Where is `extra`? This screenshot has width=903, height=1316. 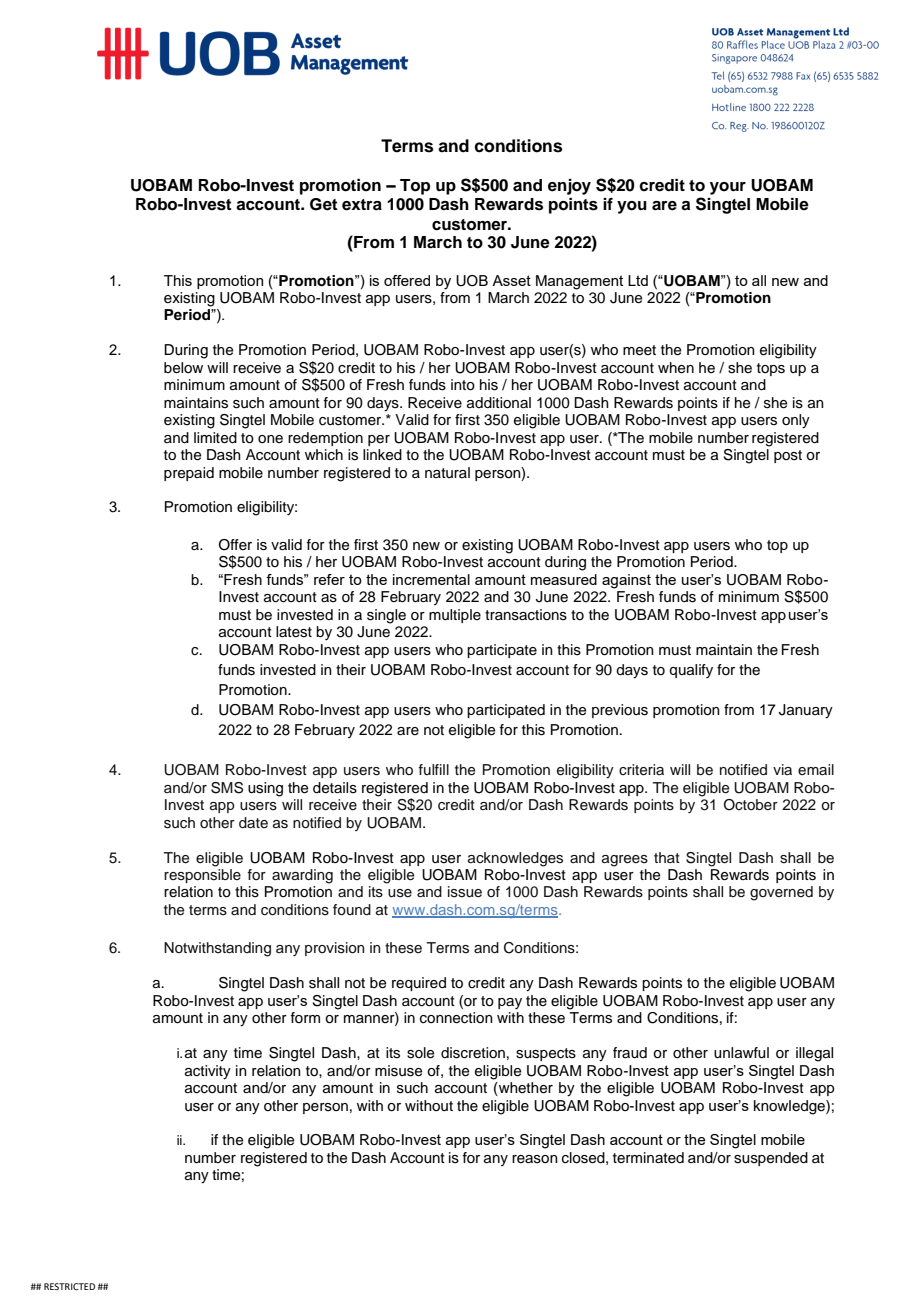 extra is located at coordinates (362, 205).
